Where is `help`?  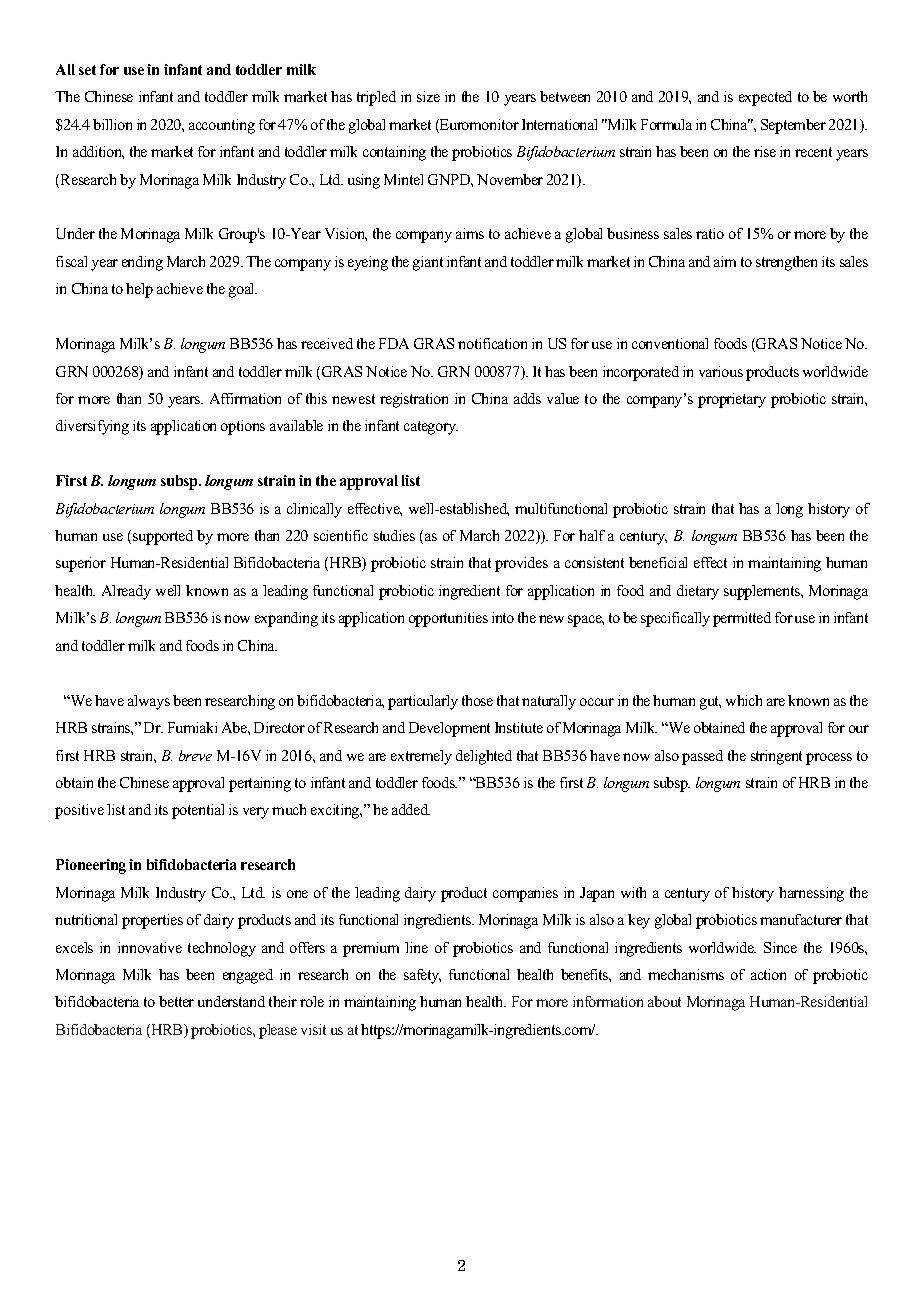
help is located at coordinates (139, 290).
